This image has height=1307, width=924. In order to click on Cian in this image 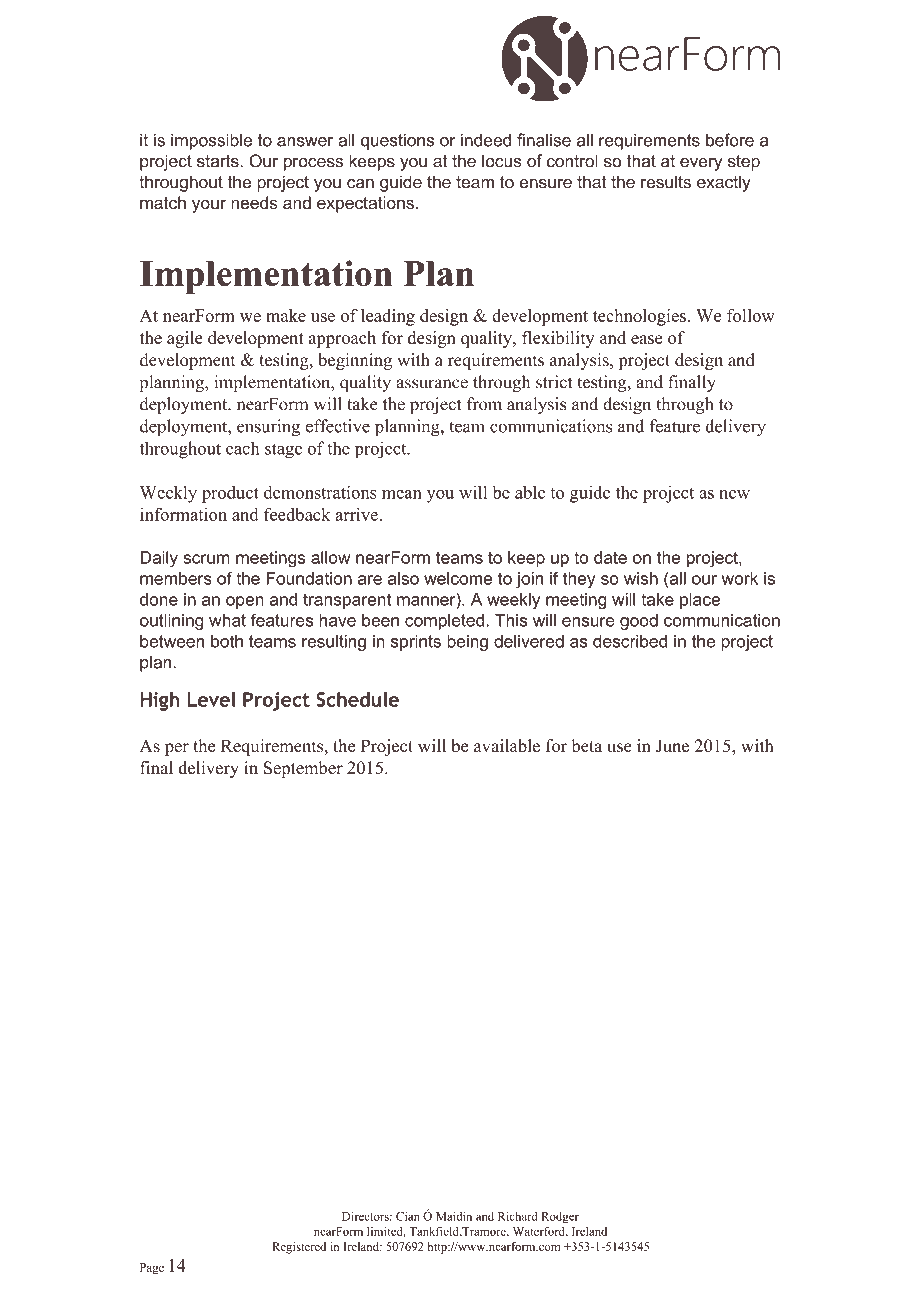, I will do `click(408, 1216)`.
